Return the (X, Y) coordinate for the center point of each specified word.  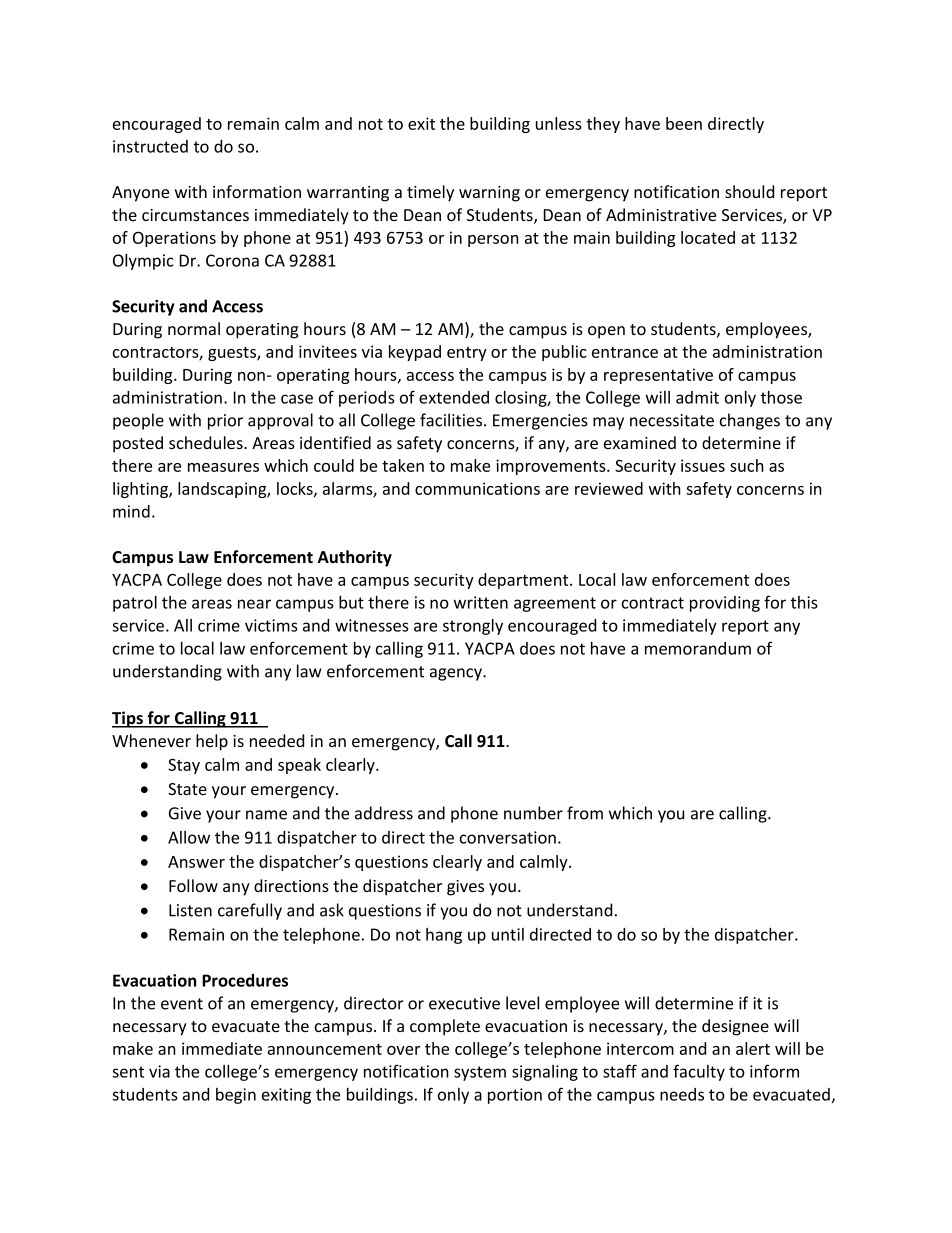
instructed (150, 146)
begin (236, 1096)
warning (489, 194)
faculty (699, 1072)
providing (725, 604)
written (481, 602)
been (684, 123)
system (480, 1073)
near (254, 604)
